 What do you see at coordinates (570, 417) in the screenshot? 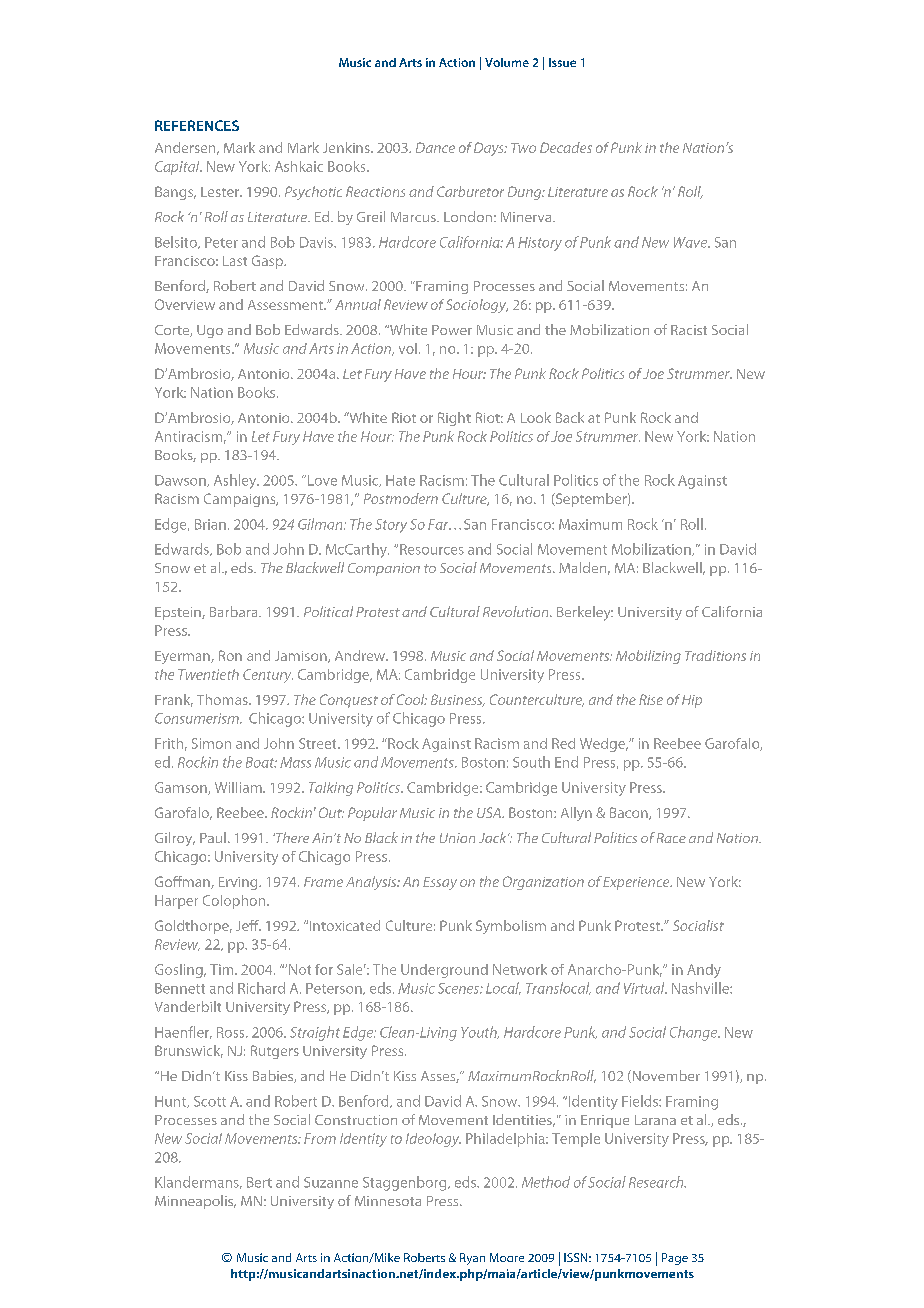
I see `Back` at bounding box center [570, 417].
